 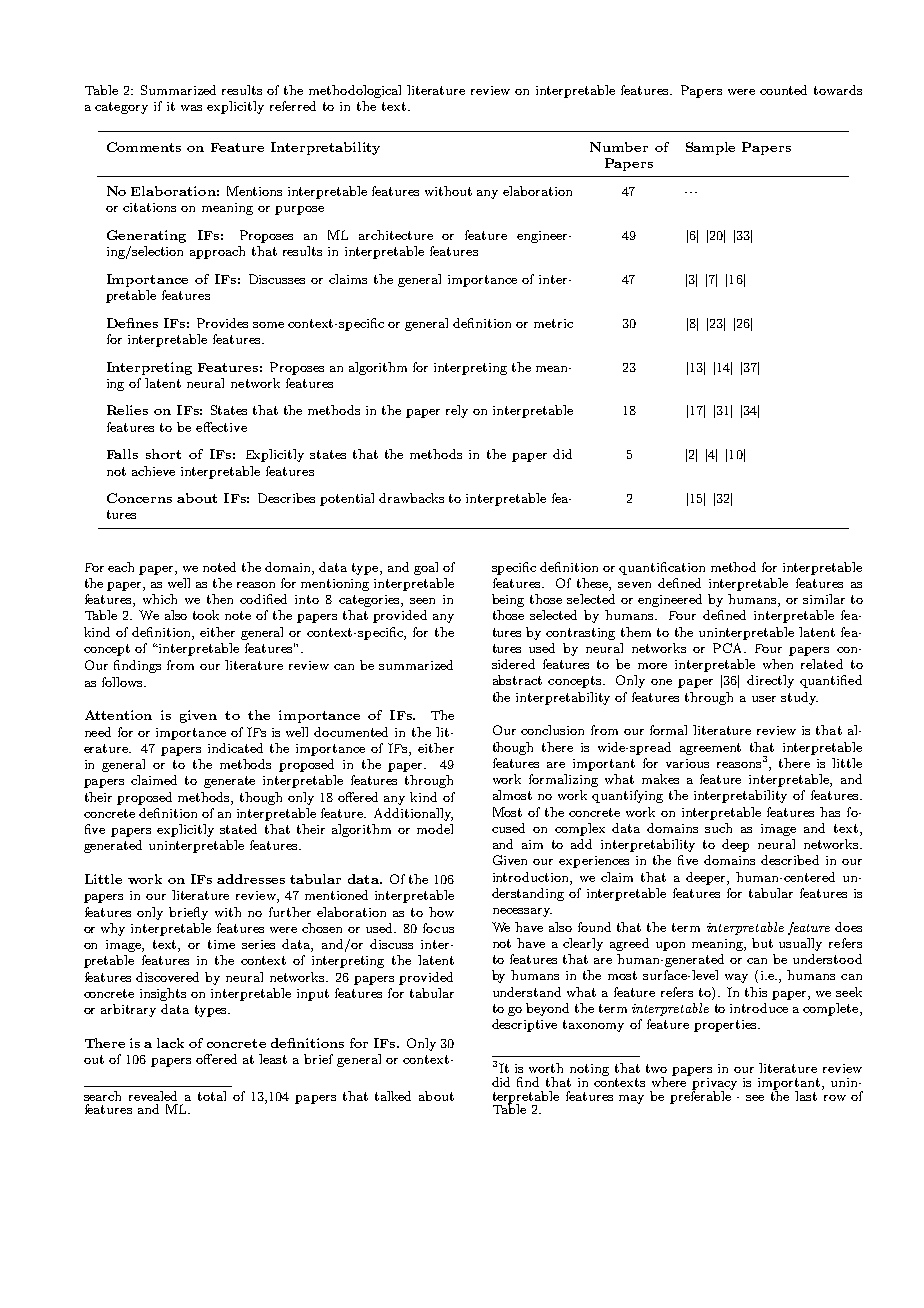 I want to click on which, so click(x=160, y=599).
